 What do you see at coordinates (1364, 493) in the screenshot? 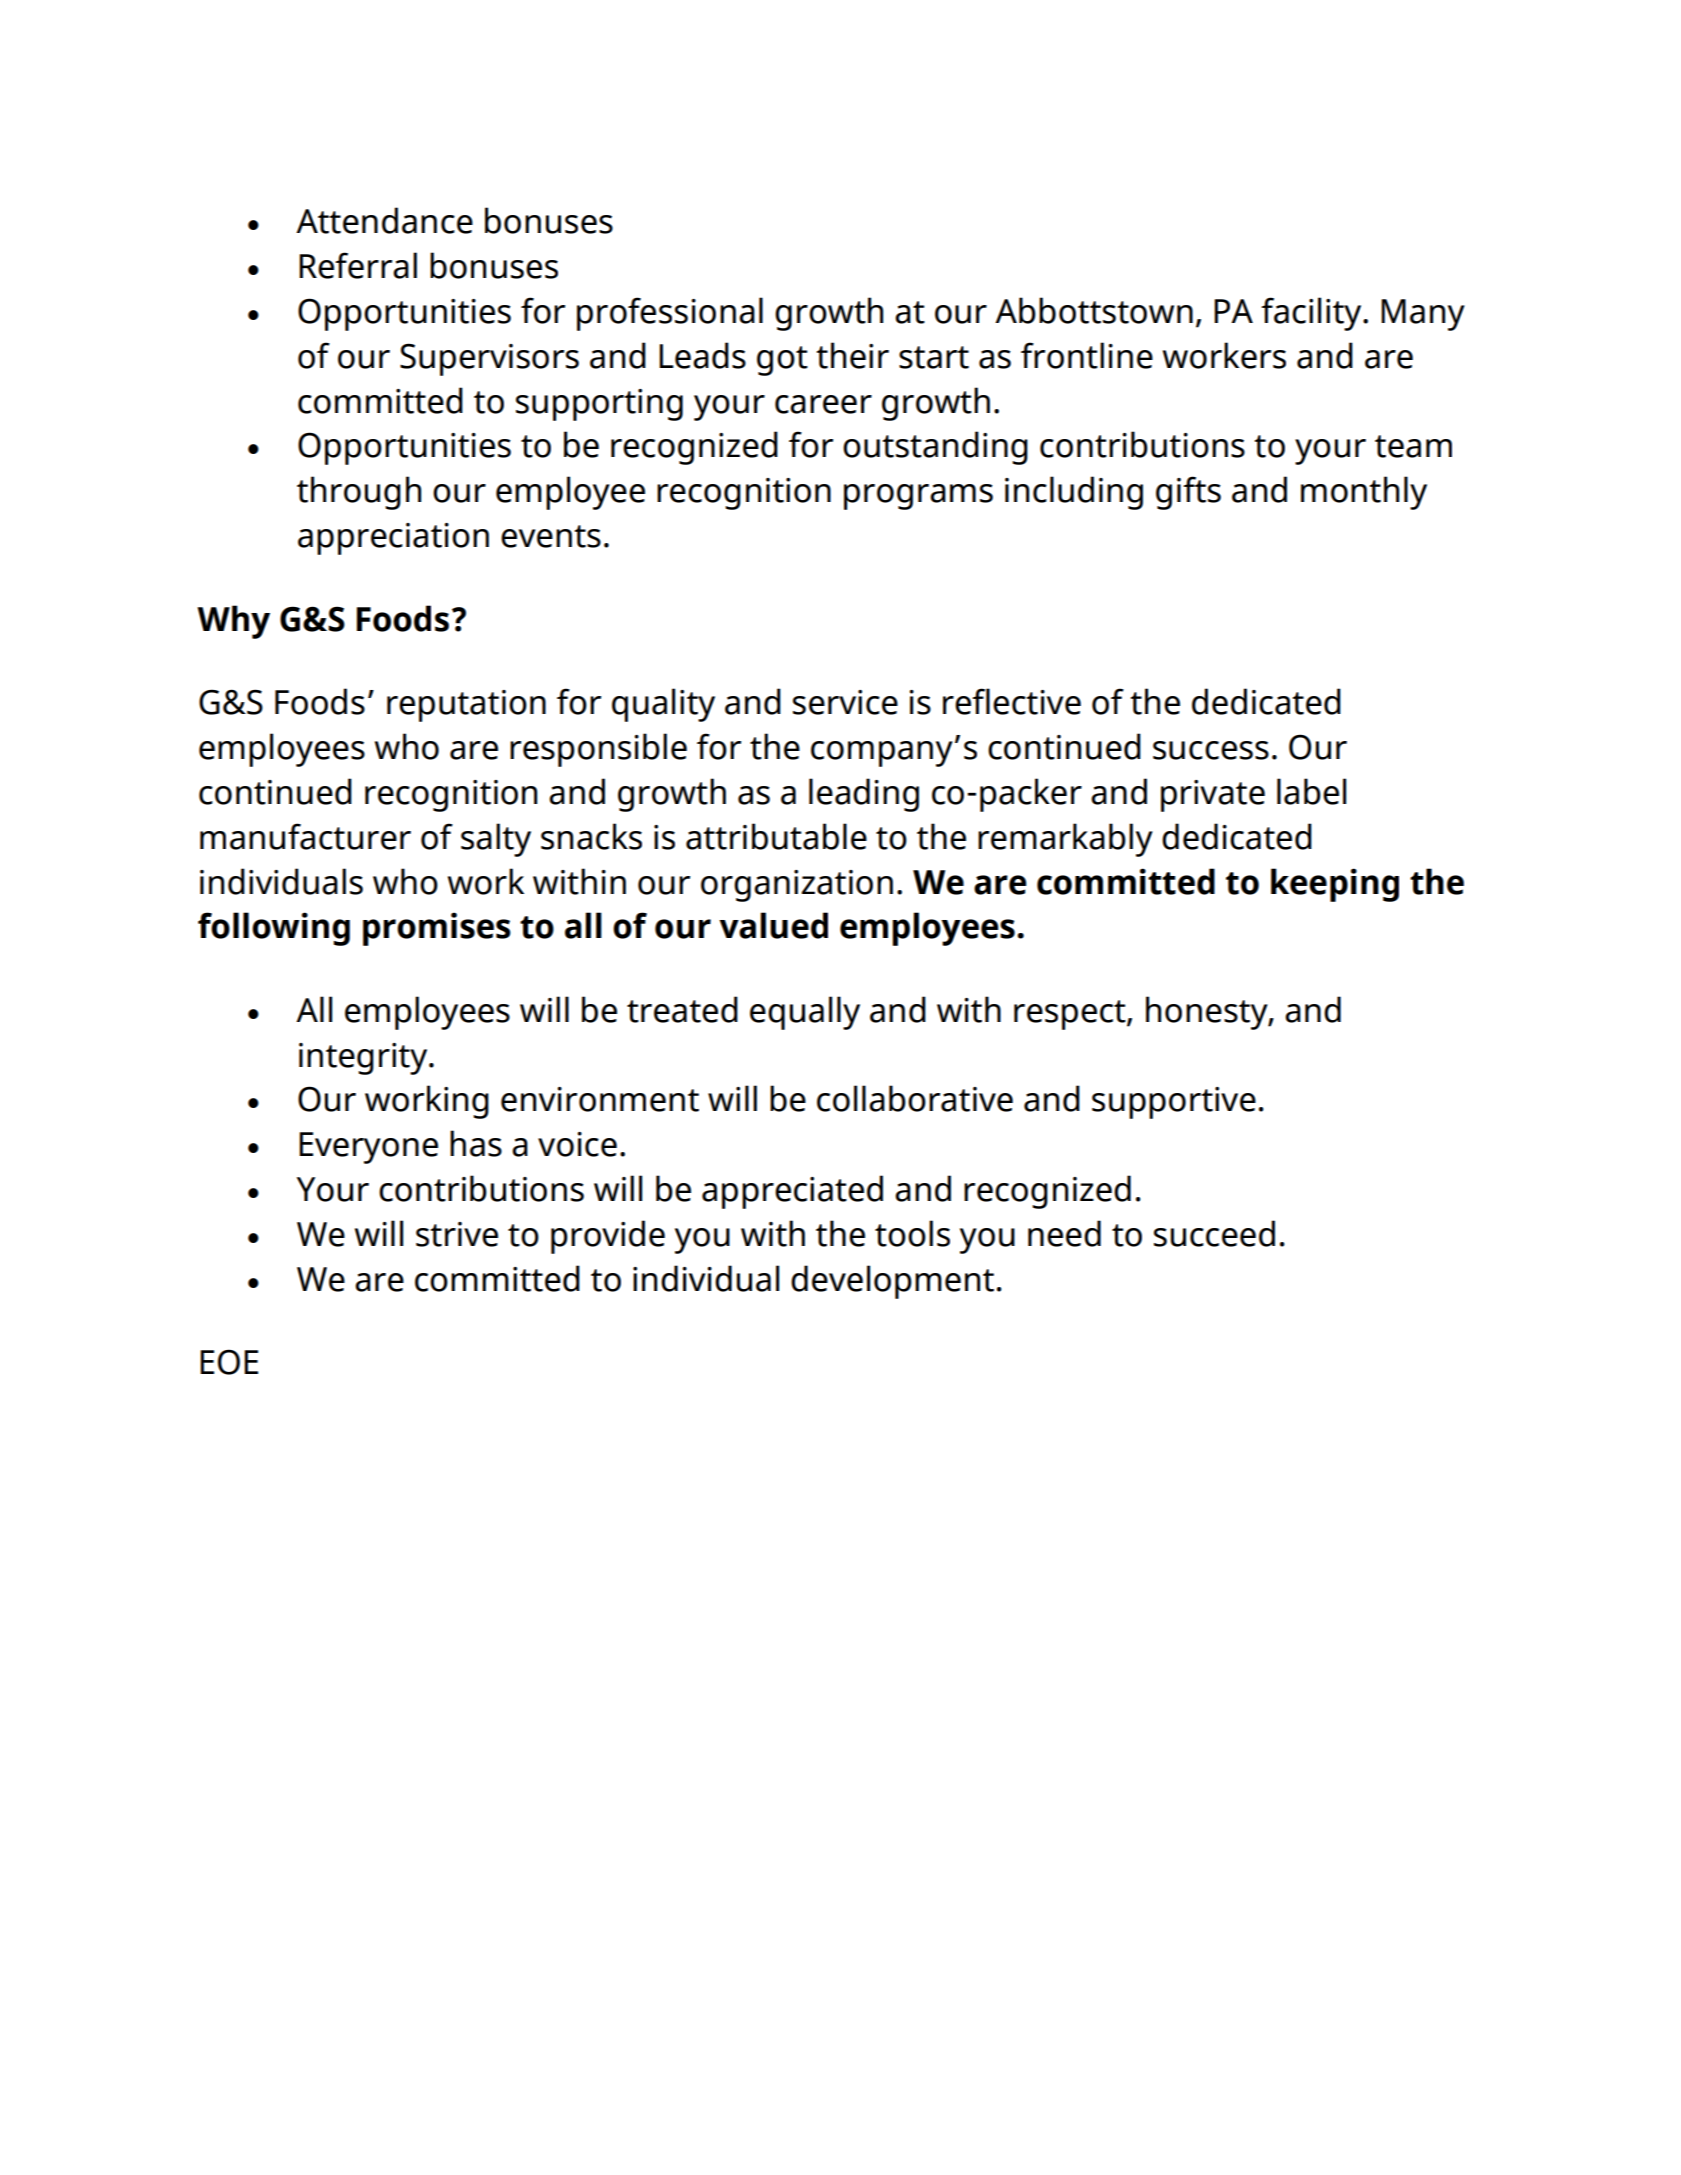
I see `monthly` at bounding box center [1364, 493].
